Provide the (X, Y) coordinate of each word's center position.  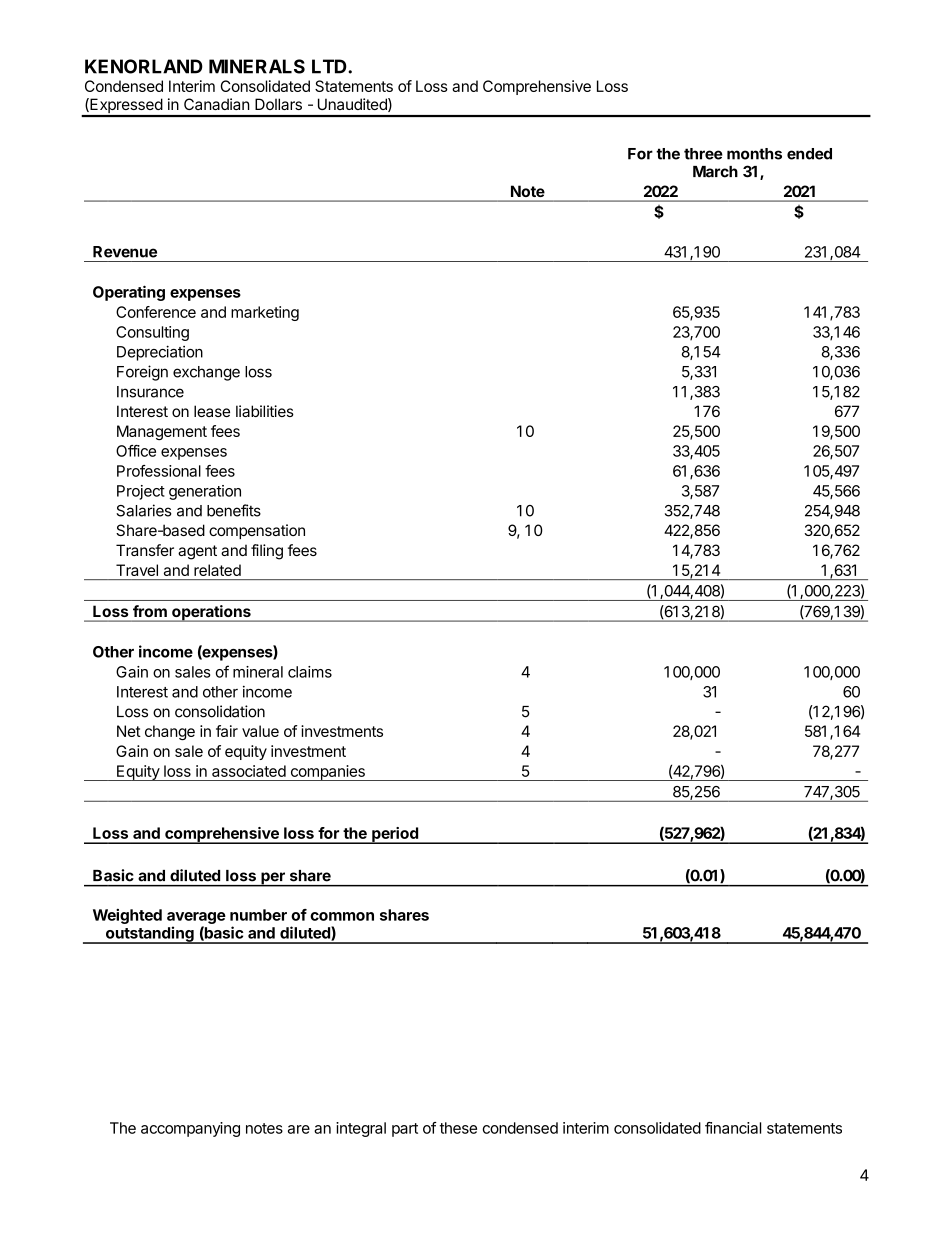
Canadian (217, 104)
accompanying (190, 1129)
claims (310, 672)
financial (733, 1128)
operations (211, 613)
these (458, 1128)
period (395, 835)
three (703, 154)
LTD (330, 66)
